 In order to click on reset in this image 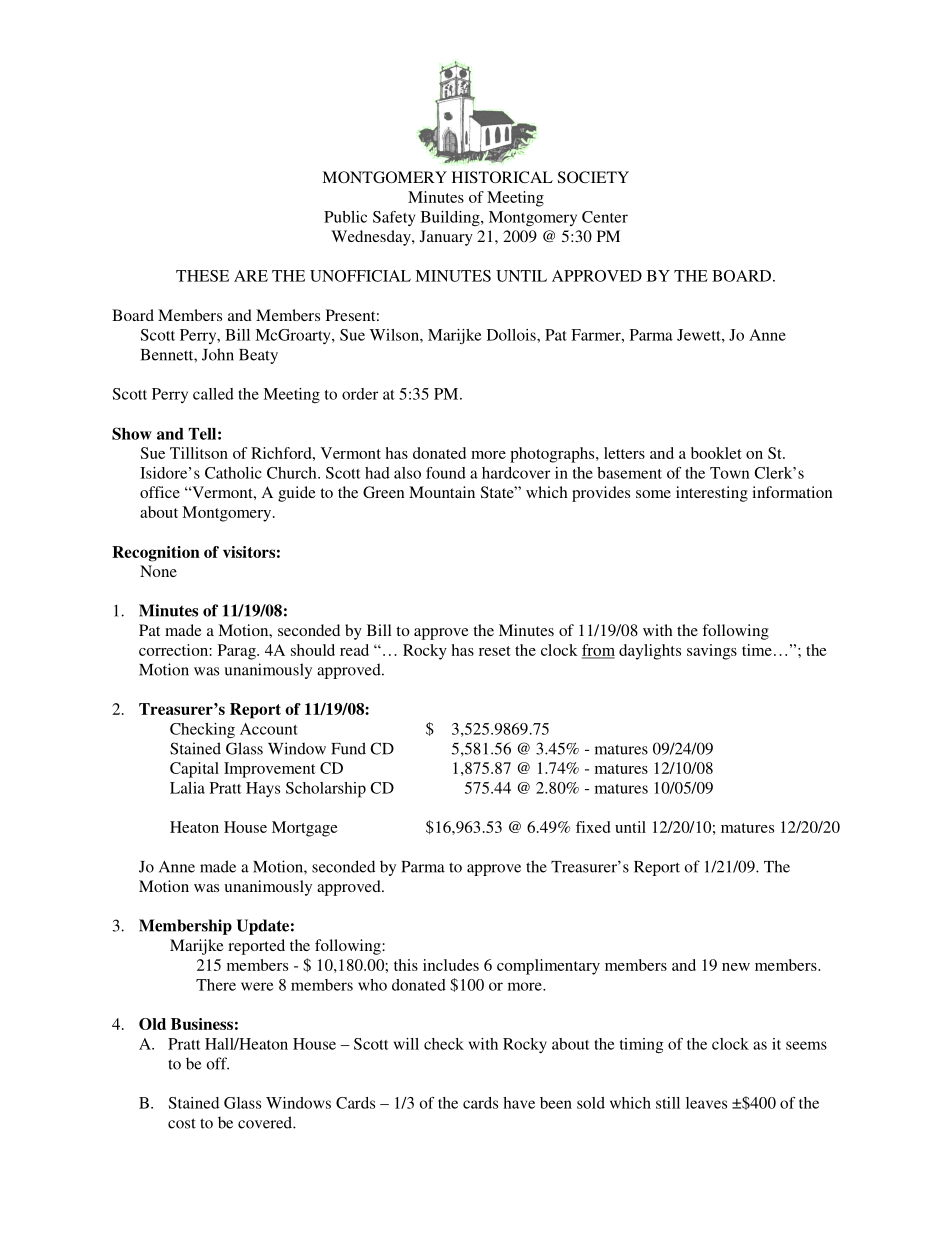, I will do `click(495, 651)`.
